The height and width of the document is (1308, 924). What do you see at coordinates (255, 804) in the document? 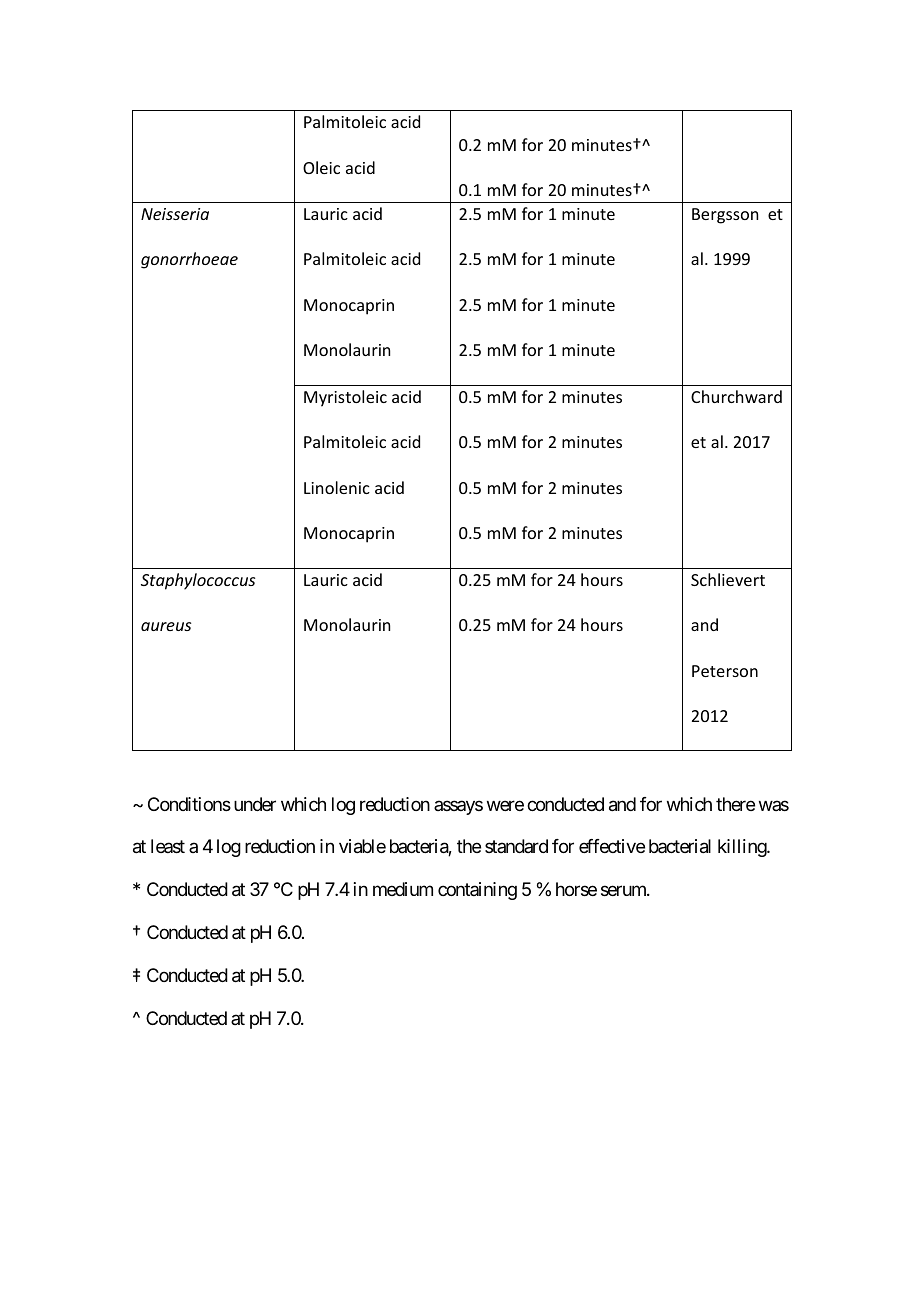
I see `under` at bounding box center [255, 804].
